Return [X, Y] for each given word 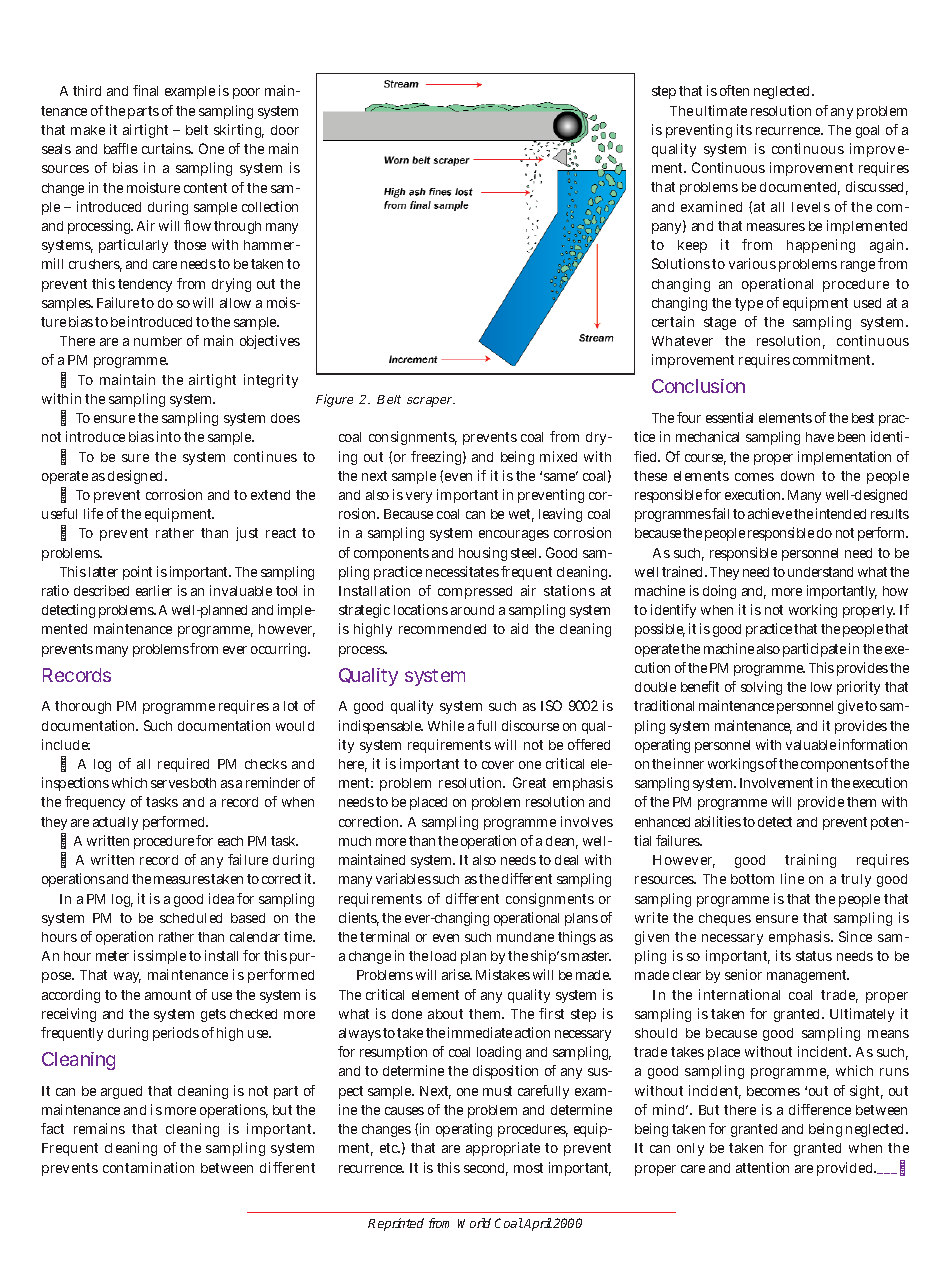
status [814, 956]
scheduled [191, 918]
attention [762, 1167]
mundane [525, 937]
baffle [120, 148]
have [820, 437]
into [169, 436]
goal [867, 131]
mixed [558, 456]
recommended [442, 629]
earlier [154, 590]
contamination [148, 1167]
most [528, 1168]
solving [761, 688]
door [285, 130]
